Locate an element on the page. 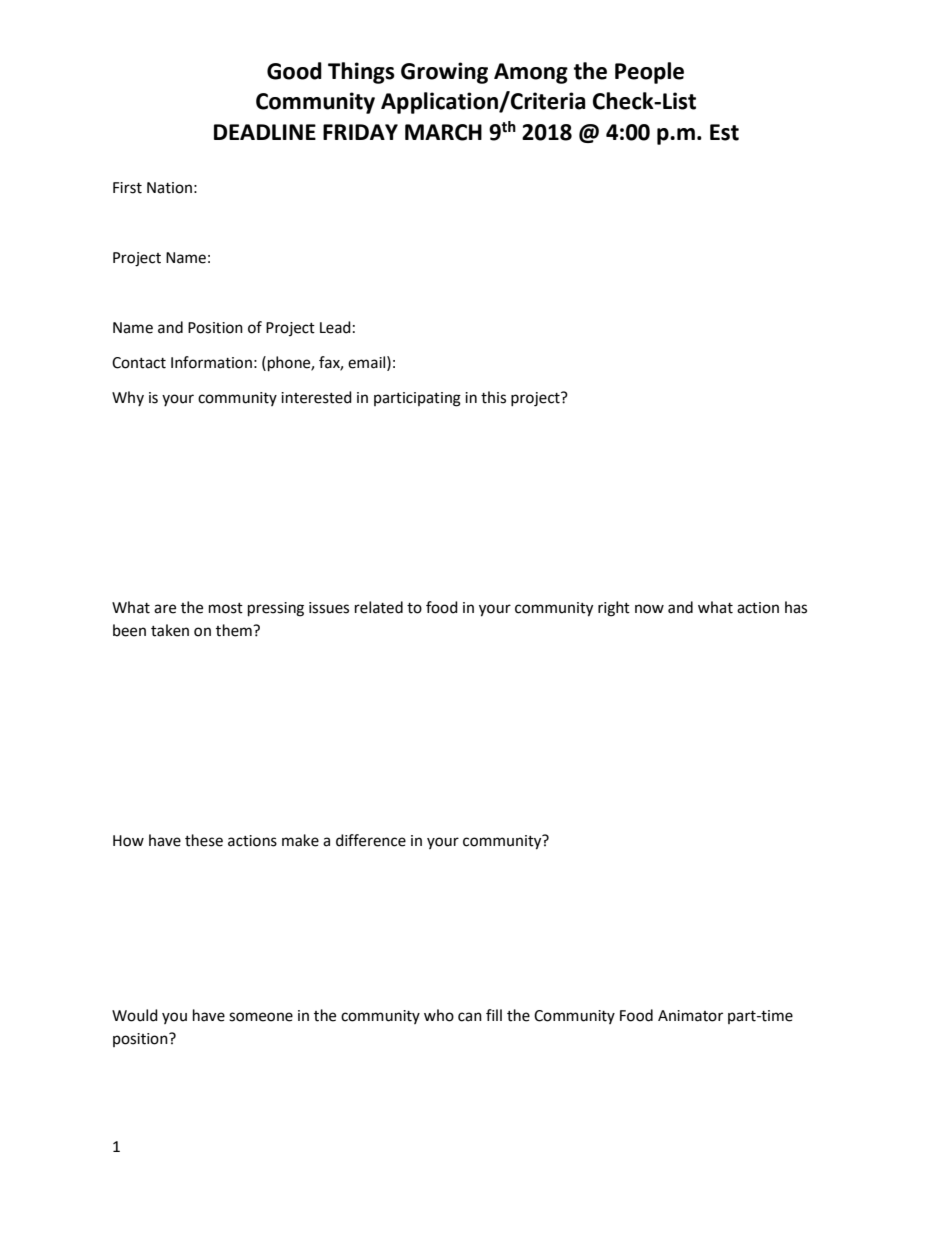 Image resolution: width=952 pixels, height=1233 pixels. now is located at coordinates (649, 609).
